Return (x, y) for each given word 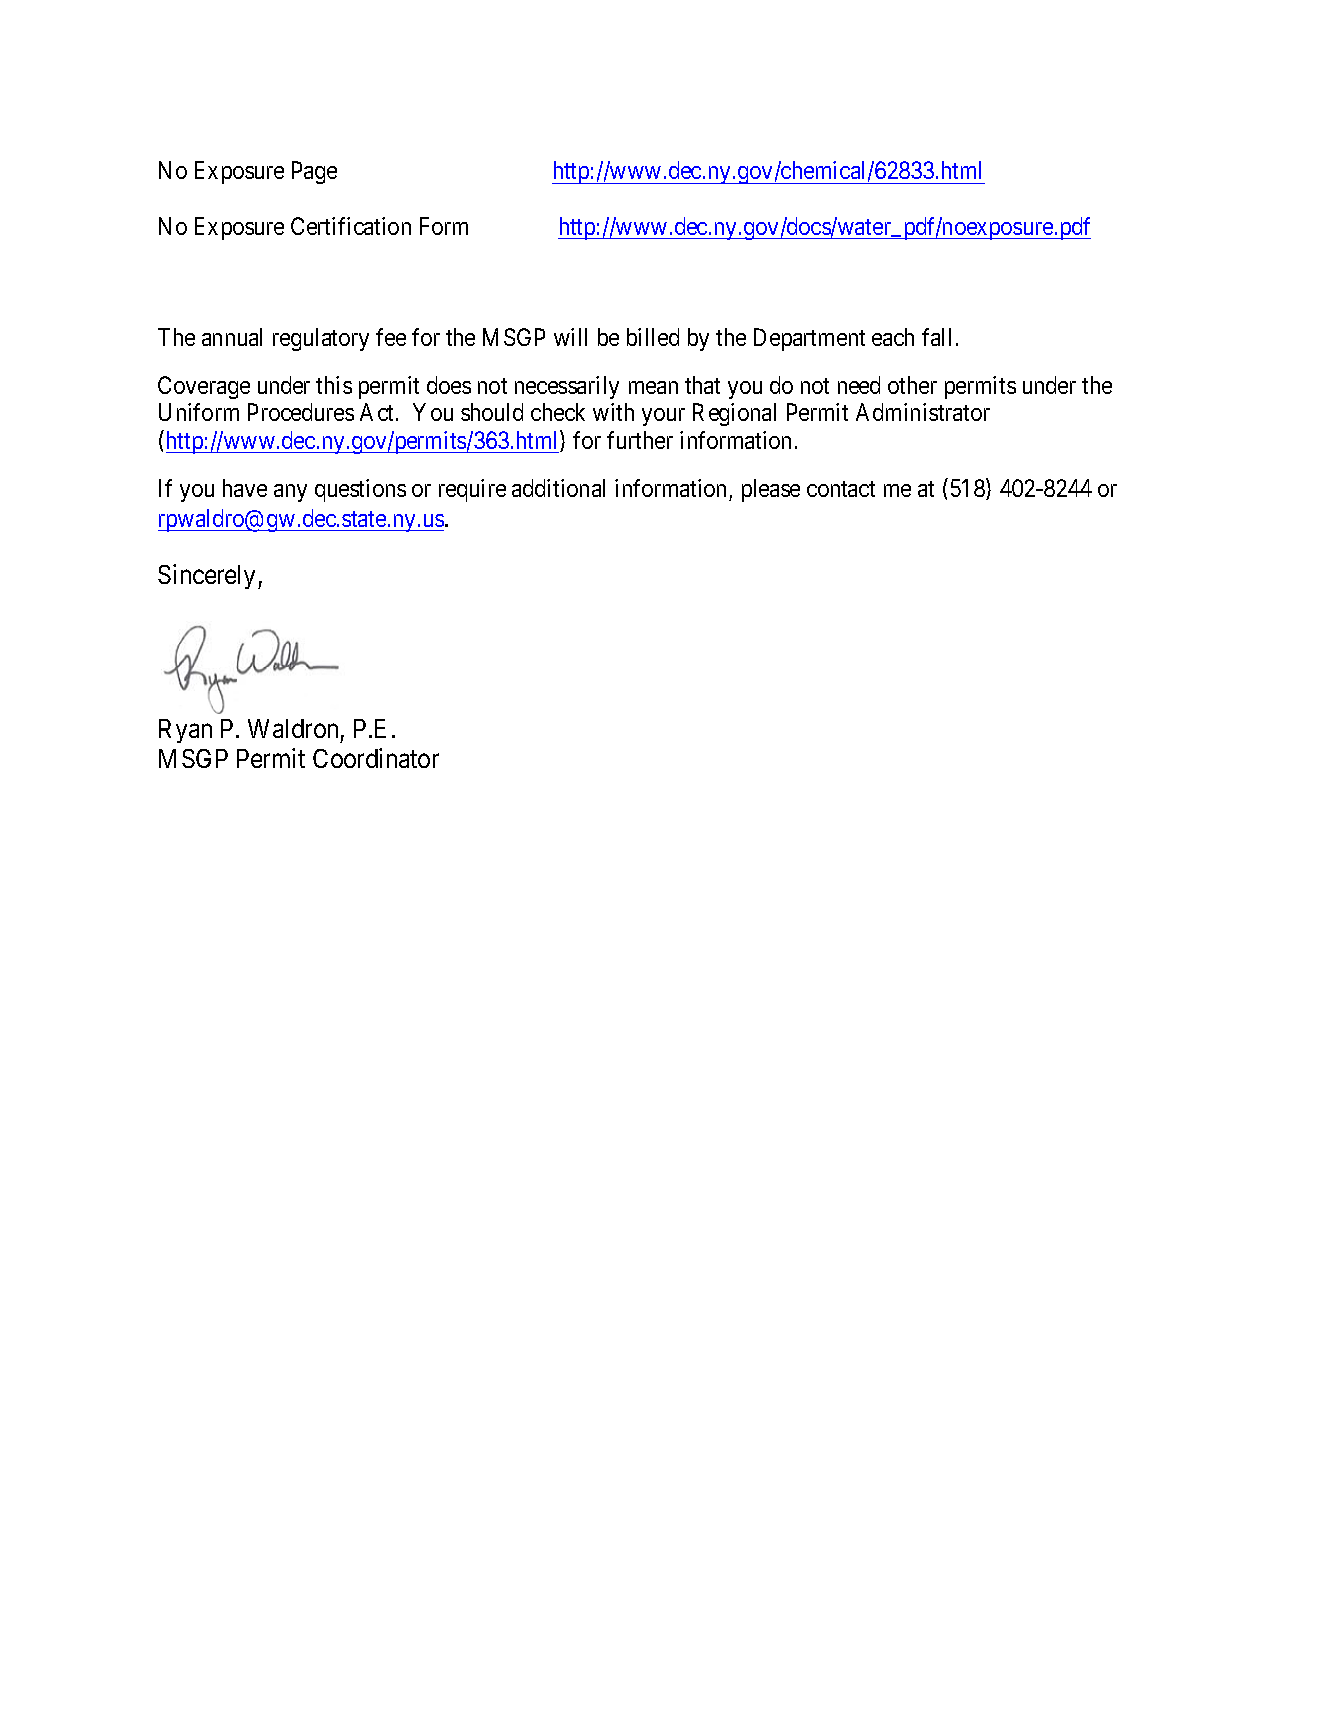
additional (558, 488)
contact (841, 489)
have (245, 488)
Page (314, 173)
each (893, 337)
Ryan (185, 731)
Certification (351, 226)
